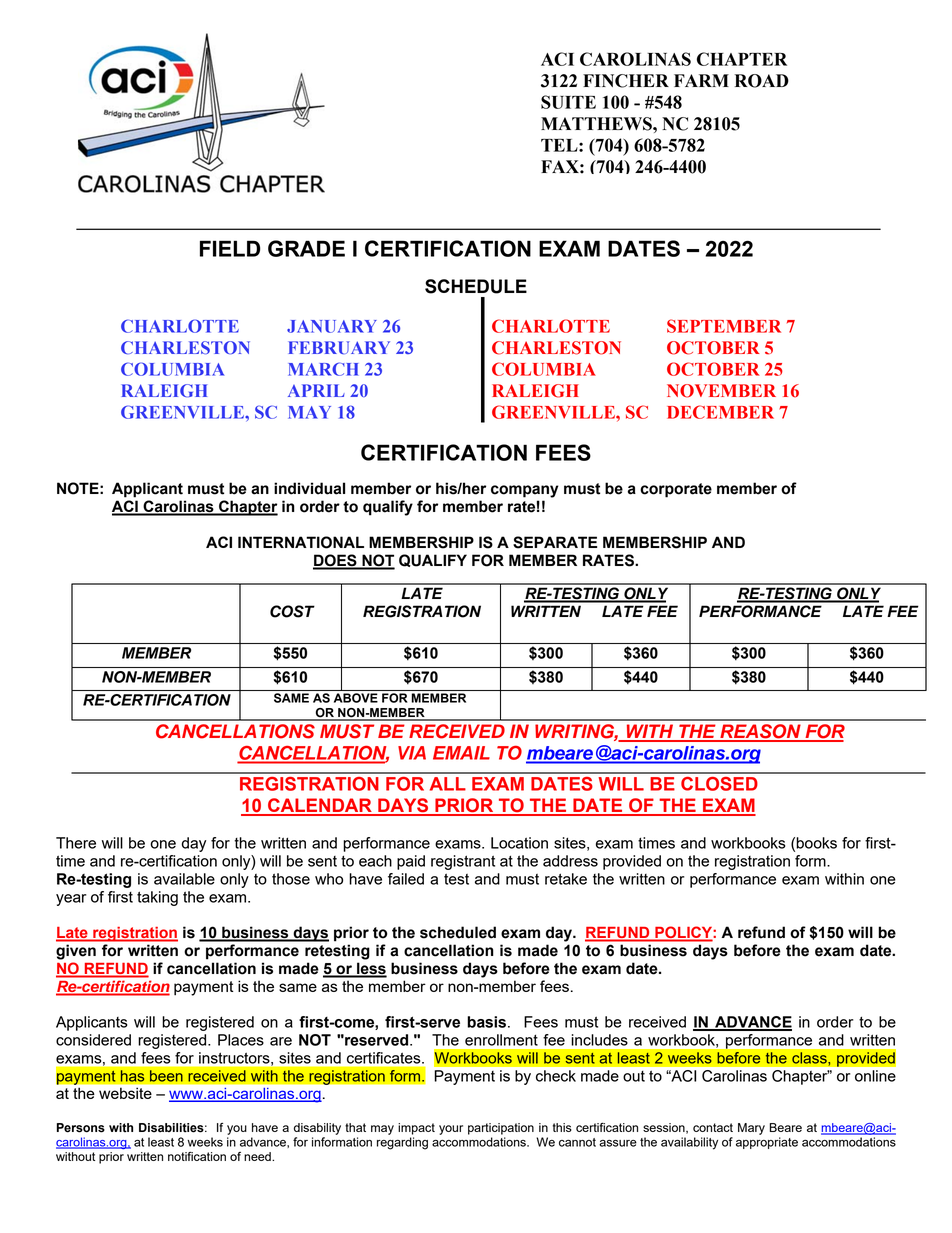 This page has height=1233, width=952. Describe the element at coordinates (301, 542) in the page. I see `INTERNATIONAL` at that location.
